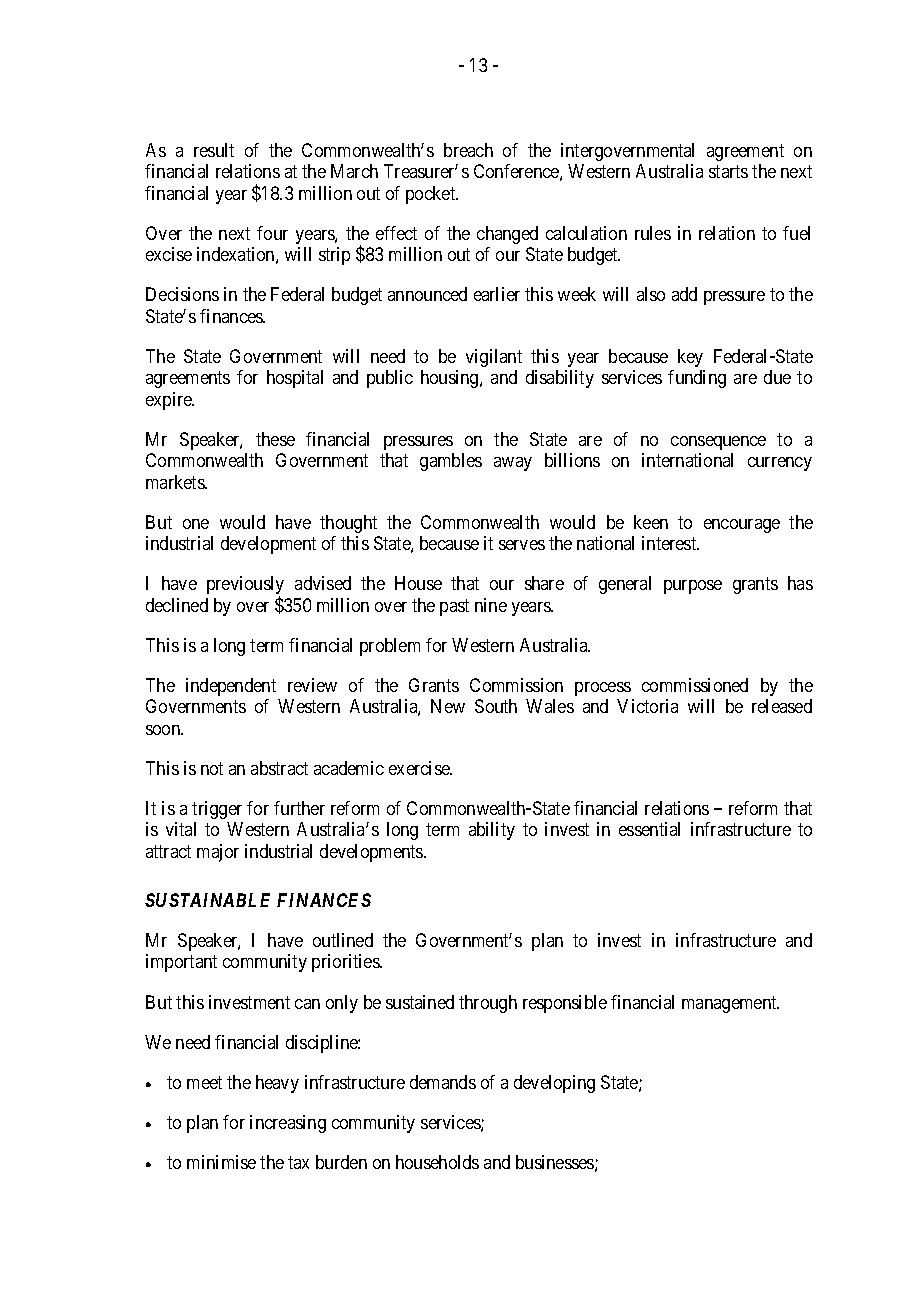 The height and width of the page is (1308, 924). What do you see at coordinates (443, 1082) in the page?
I see `demands` at bounding box center [443, 1082].
